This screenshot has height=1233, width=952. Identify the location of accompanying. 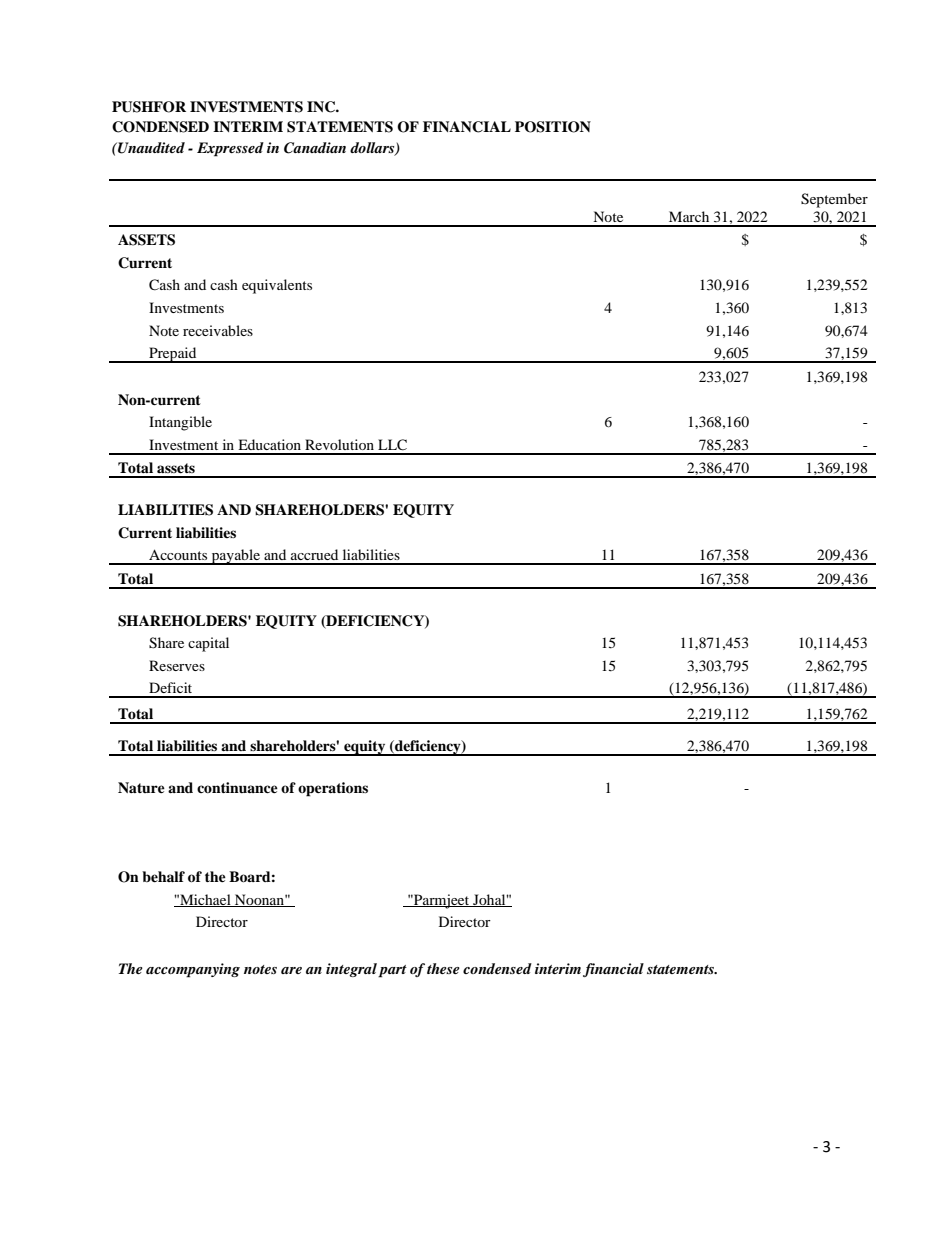
(193, 970).
